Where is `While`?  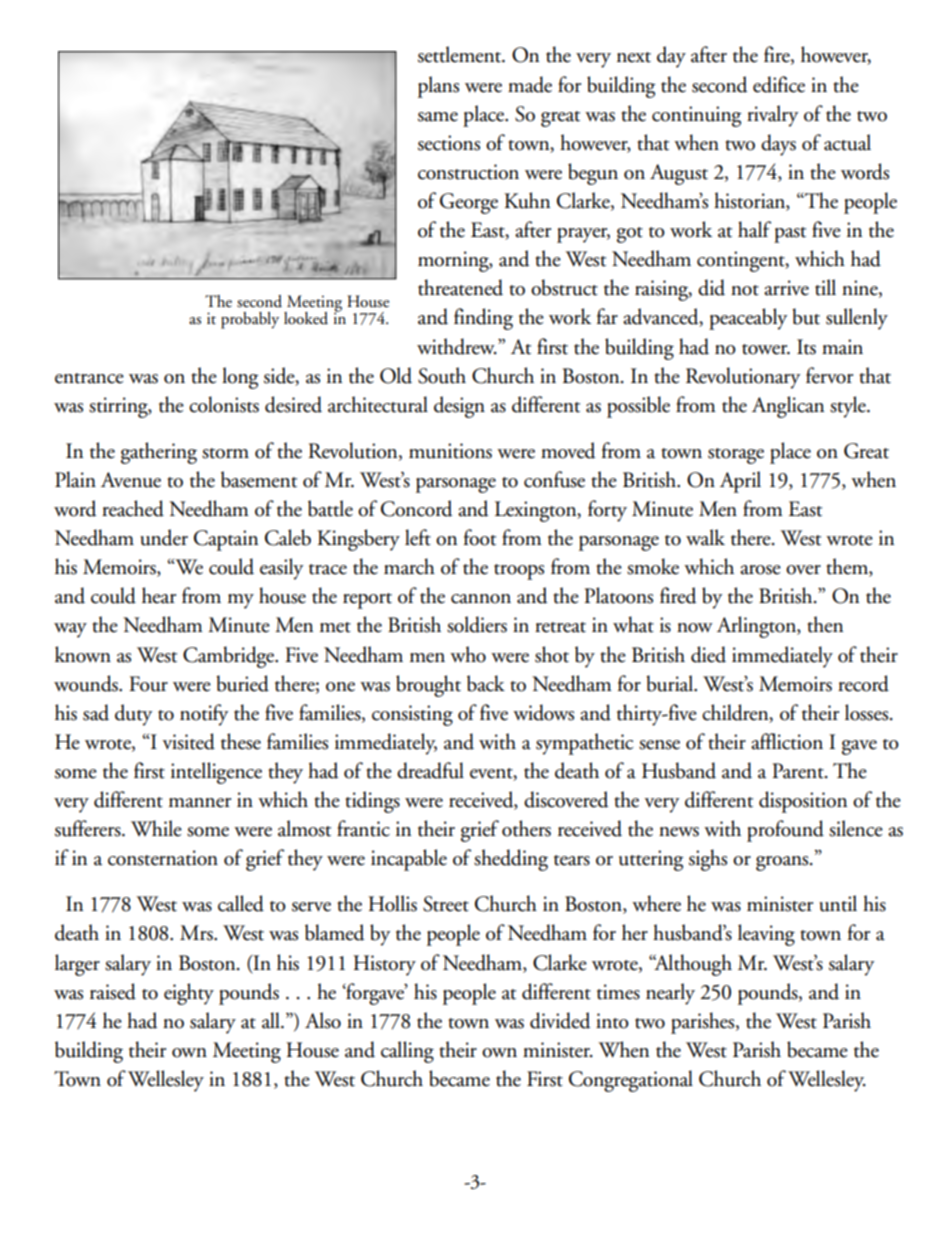 While is located at coordinates (156, 828).
